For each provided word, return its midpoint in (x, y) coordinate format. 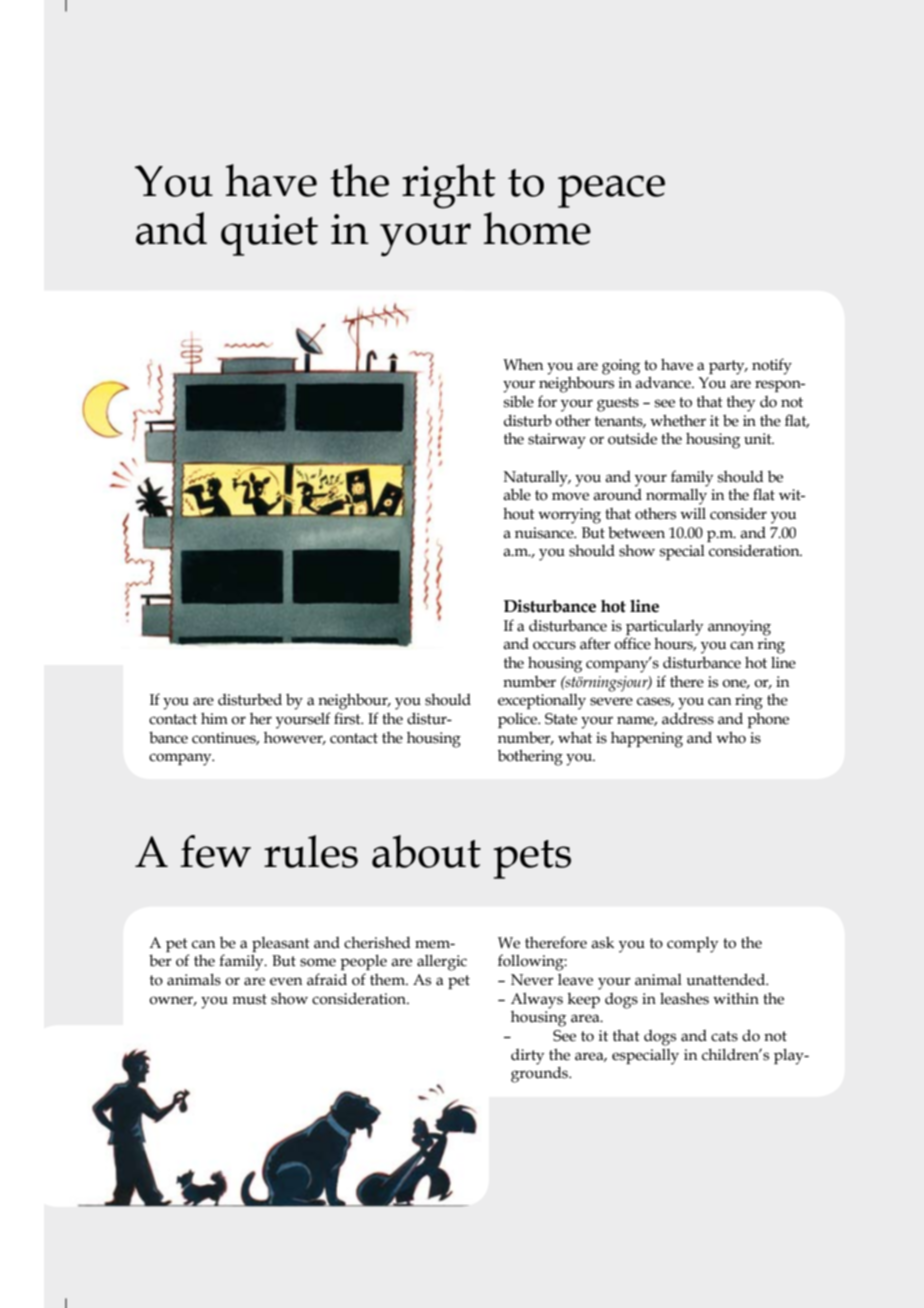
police (519, 720)
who (731, 737)
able (517, 495)
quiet (269, 235)
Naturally (537, 478)
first (348, 718)
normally (676, 497)
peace (611, 191)
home (537, 228)
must (249, 999)
